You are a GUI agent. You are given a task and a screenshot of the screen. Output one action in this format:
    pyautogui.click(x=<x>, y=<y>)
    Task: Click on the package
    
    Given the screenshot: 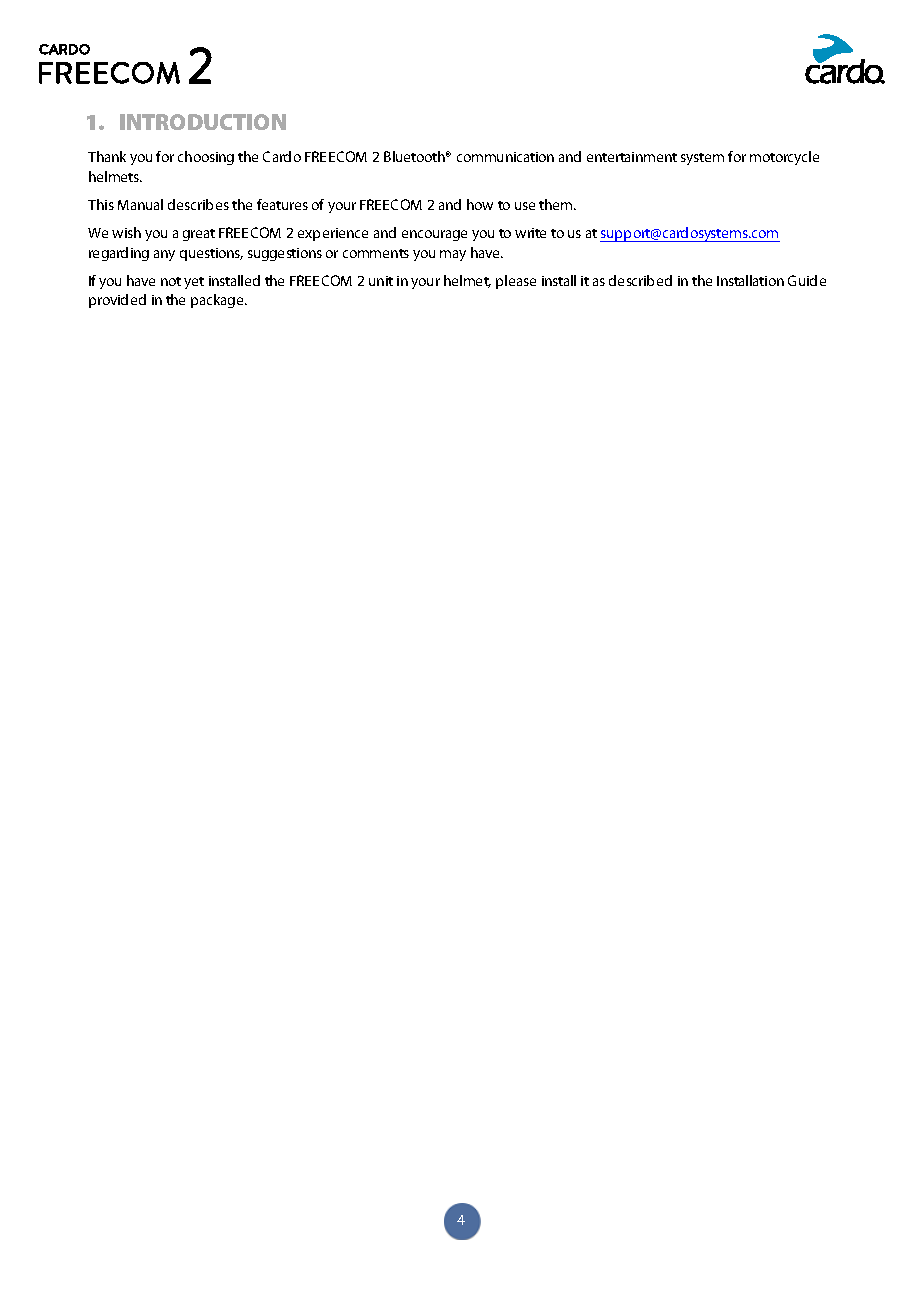 What is the action you would take?
    pyautogui.click(x=218, y=301)
